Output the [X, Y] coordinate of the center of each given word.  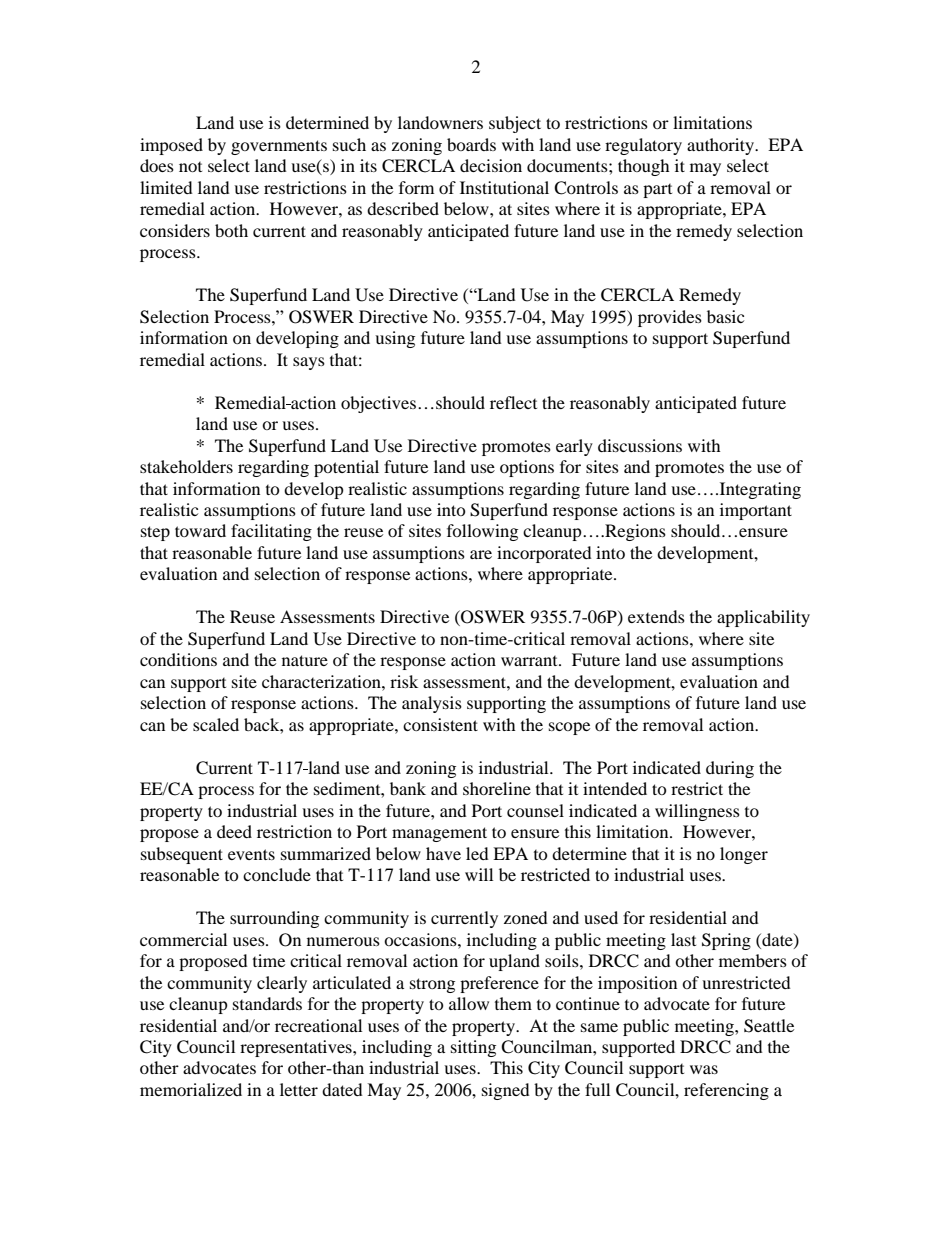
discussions [640, 445]
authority [721, 146]
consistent [440, 724]
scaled [216, 724]
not [190, 167]
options [527, 468]
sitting [473, 1048]
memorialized [191, 1089]
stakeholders [186, 466]
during [730, 769]
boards [471, 144]
